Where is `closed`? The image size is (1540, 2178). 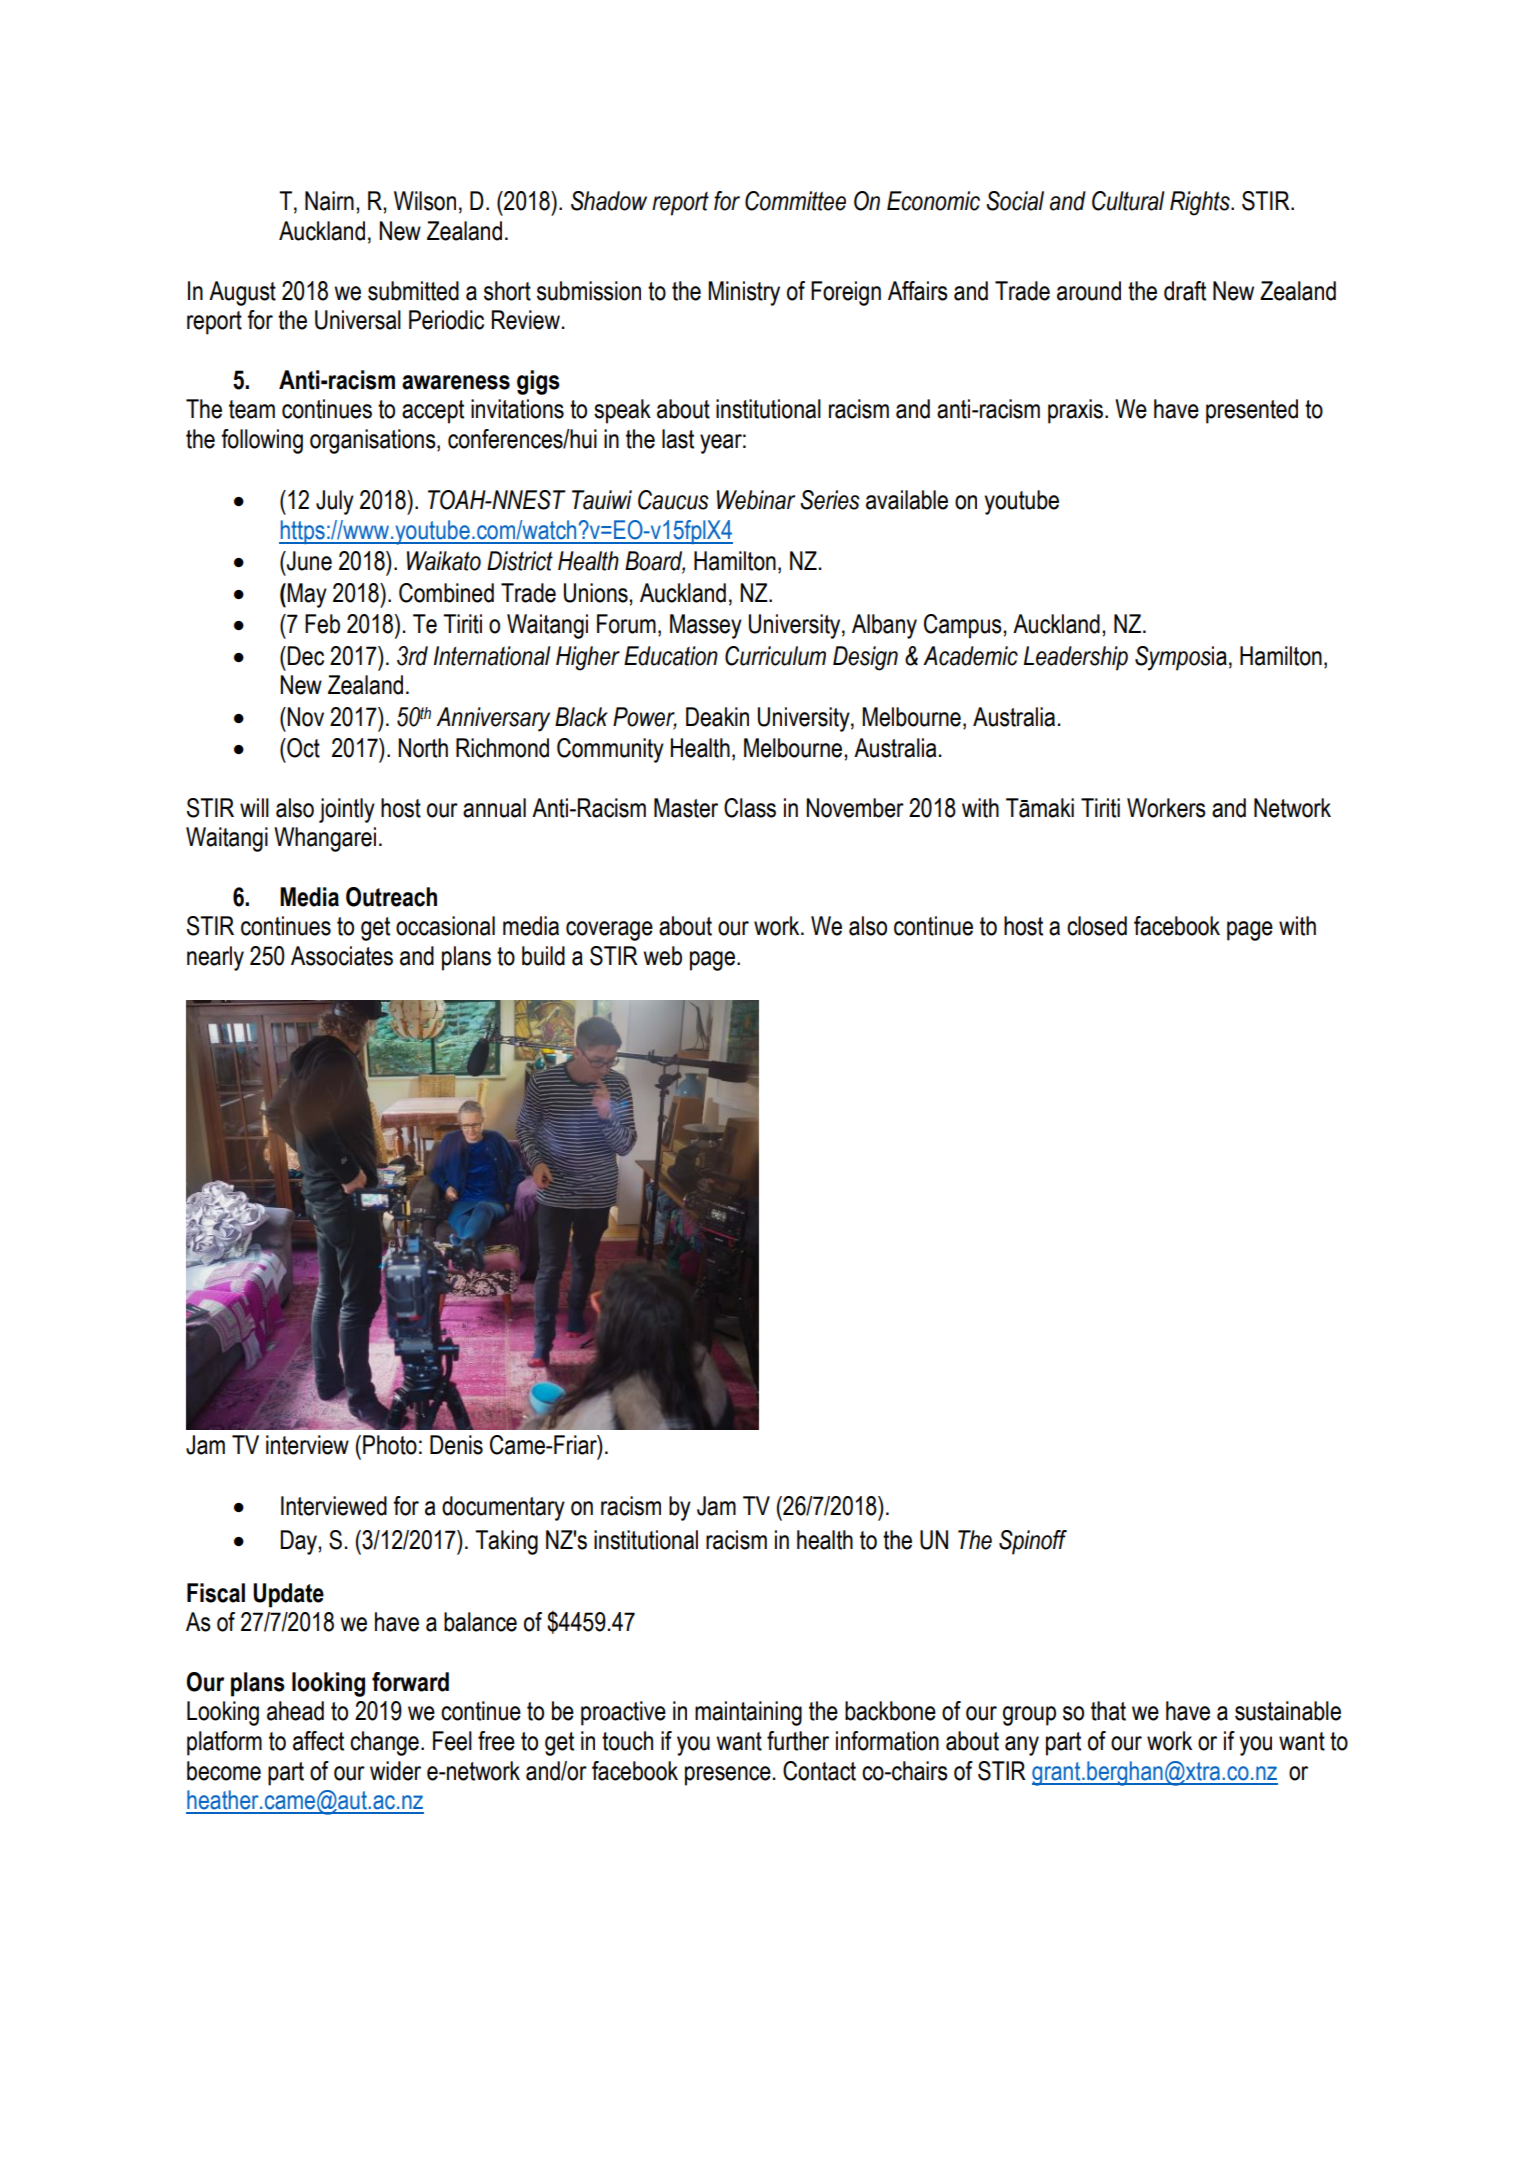 closed is located at coordinates (1097, 926).
